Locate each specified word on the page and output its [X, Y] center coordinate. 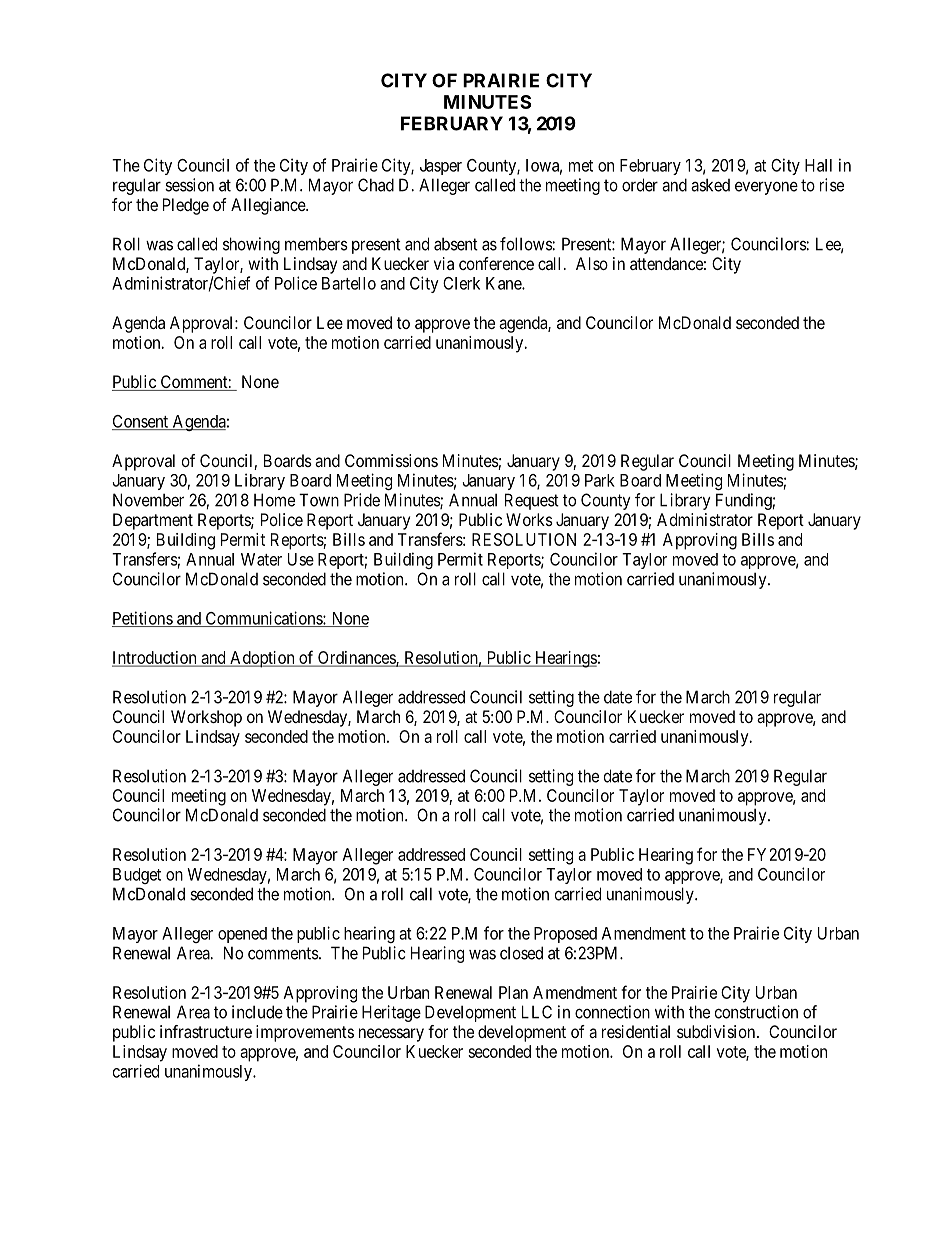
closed [521, 953]
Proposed [565, 935]
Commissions [391, 460]
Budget [137, 876]
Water [261, 559]
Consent [141, 422]
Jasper [441, 167]
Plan [513, 992]
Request [532, 501]
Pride [362, 500]
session [189, 185]
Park [600, 480]
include [257, 1012]
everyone [766, 188]
